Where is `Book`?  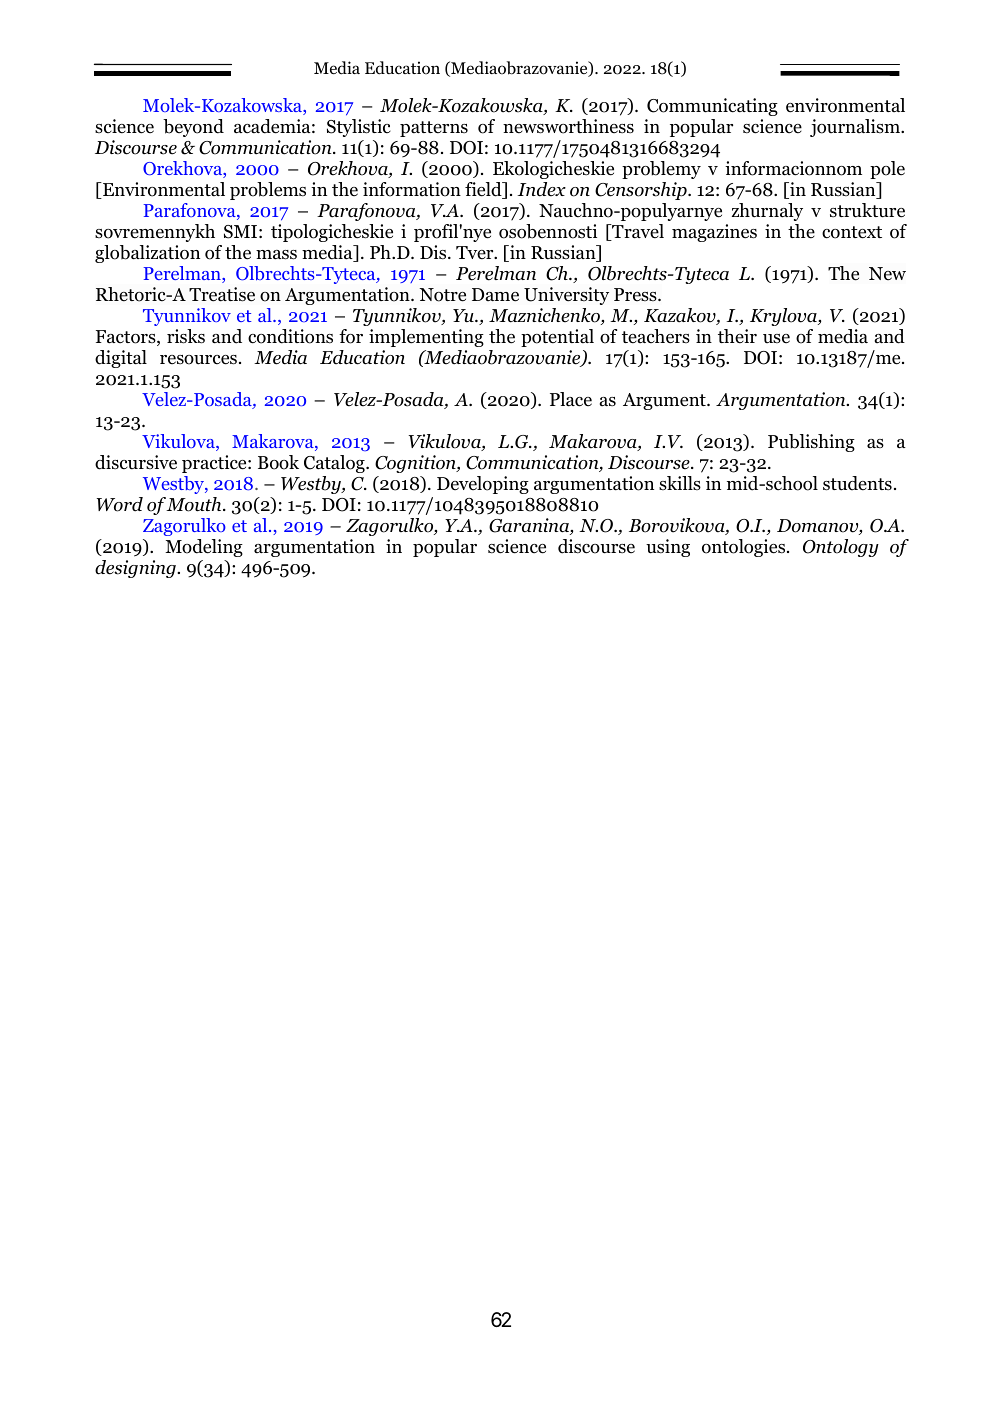 Book is located at coordinates (278, 462).
